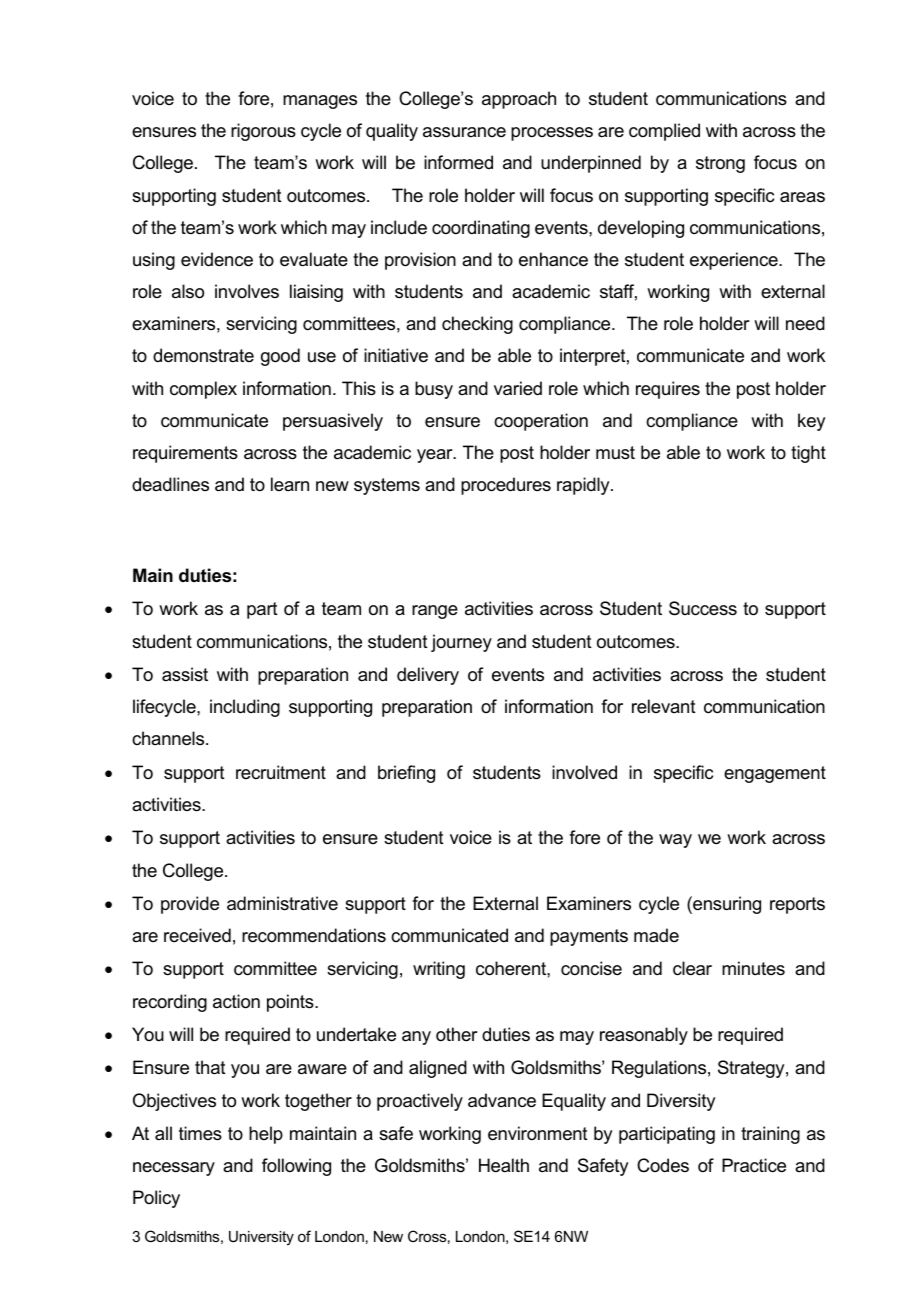 This page has height=1308, width=924. Describe the element at coordinates (439, 970) in the page. I see `writing` at that location.
